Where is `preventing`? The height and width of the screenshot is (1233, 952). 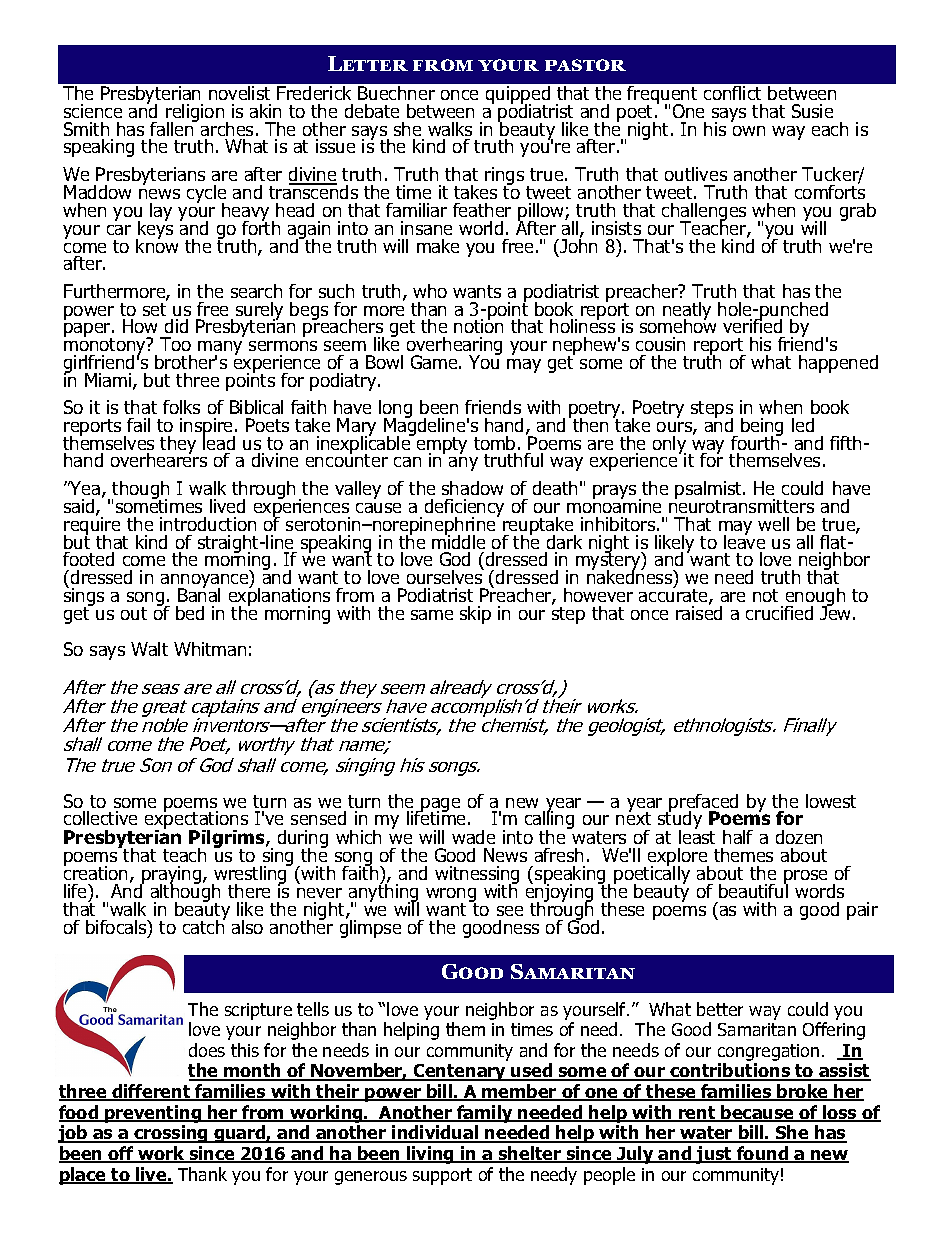 preventing is located at coordinates (153, 1115).
